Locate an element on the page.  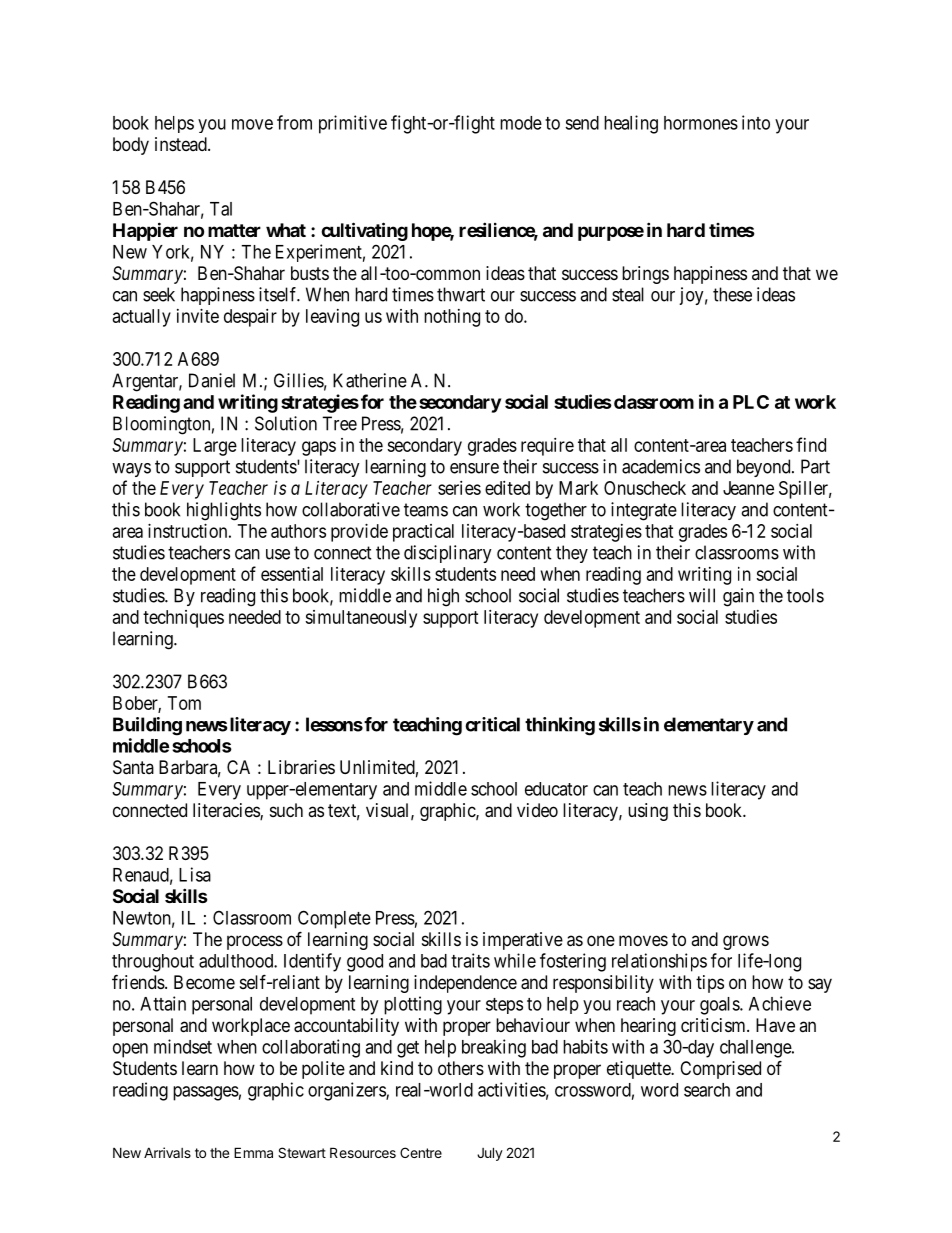
instead is located at coordinates (182, 144).
